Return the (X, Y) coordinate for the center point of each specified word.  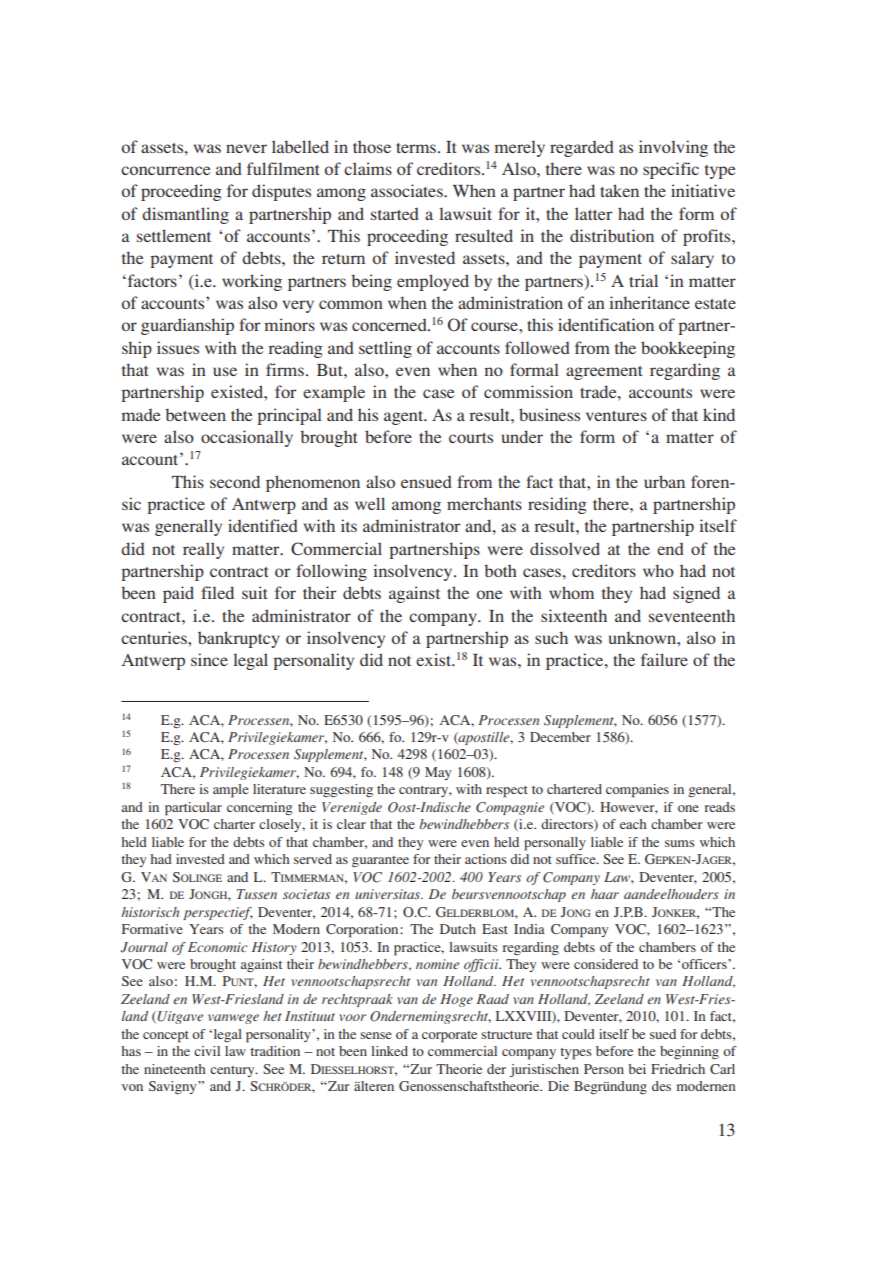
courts (471, 438)
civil (207, 1051)
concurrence (165, 170)
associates (408, 190)
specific (671, 170)
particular (193, 809)
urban (664, 481)
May (438, 773)
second (235, 481)
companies (637, 791)
